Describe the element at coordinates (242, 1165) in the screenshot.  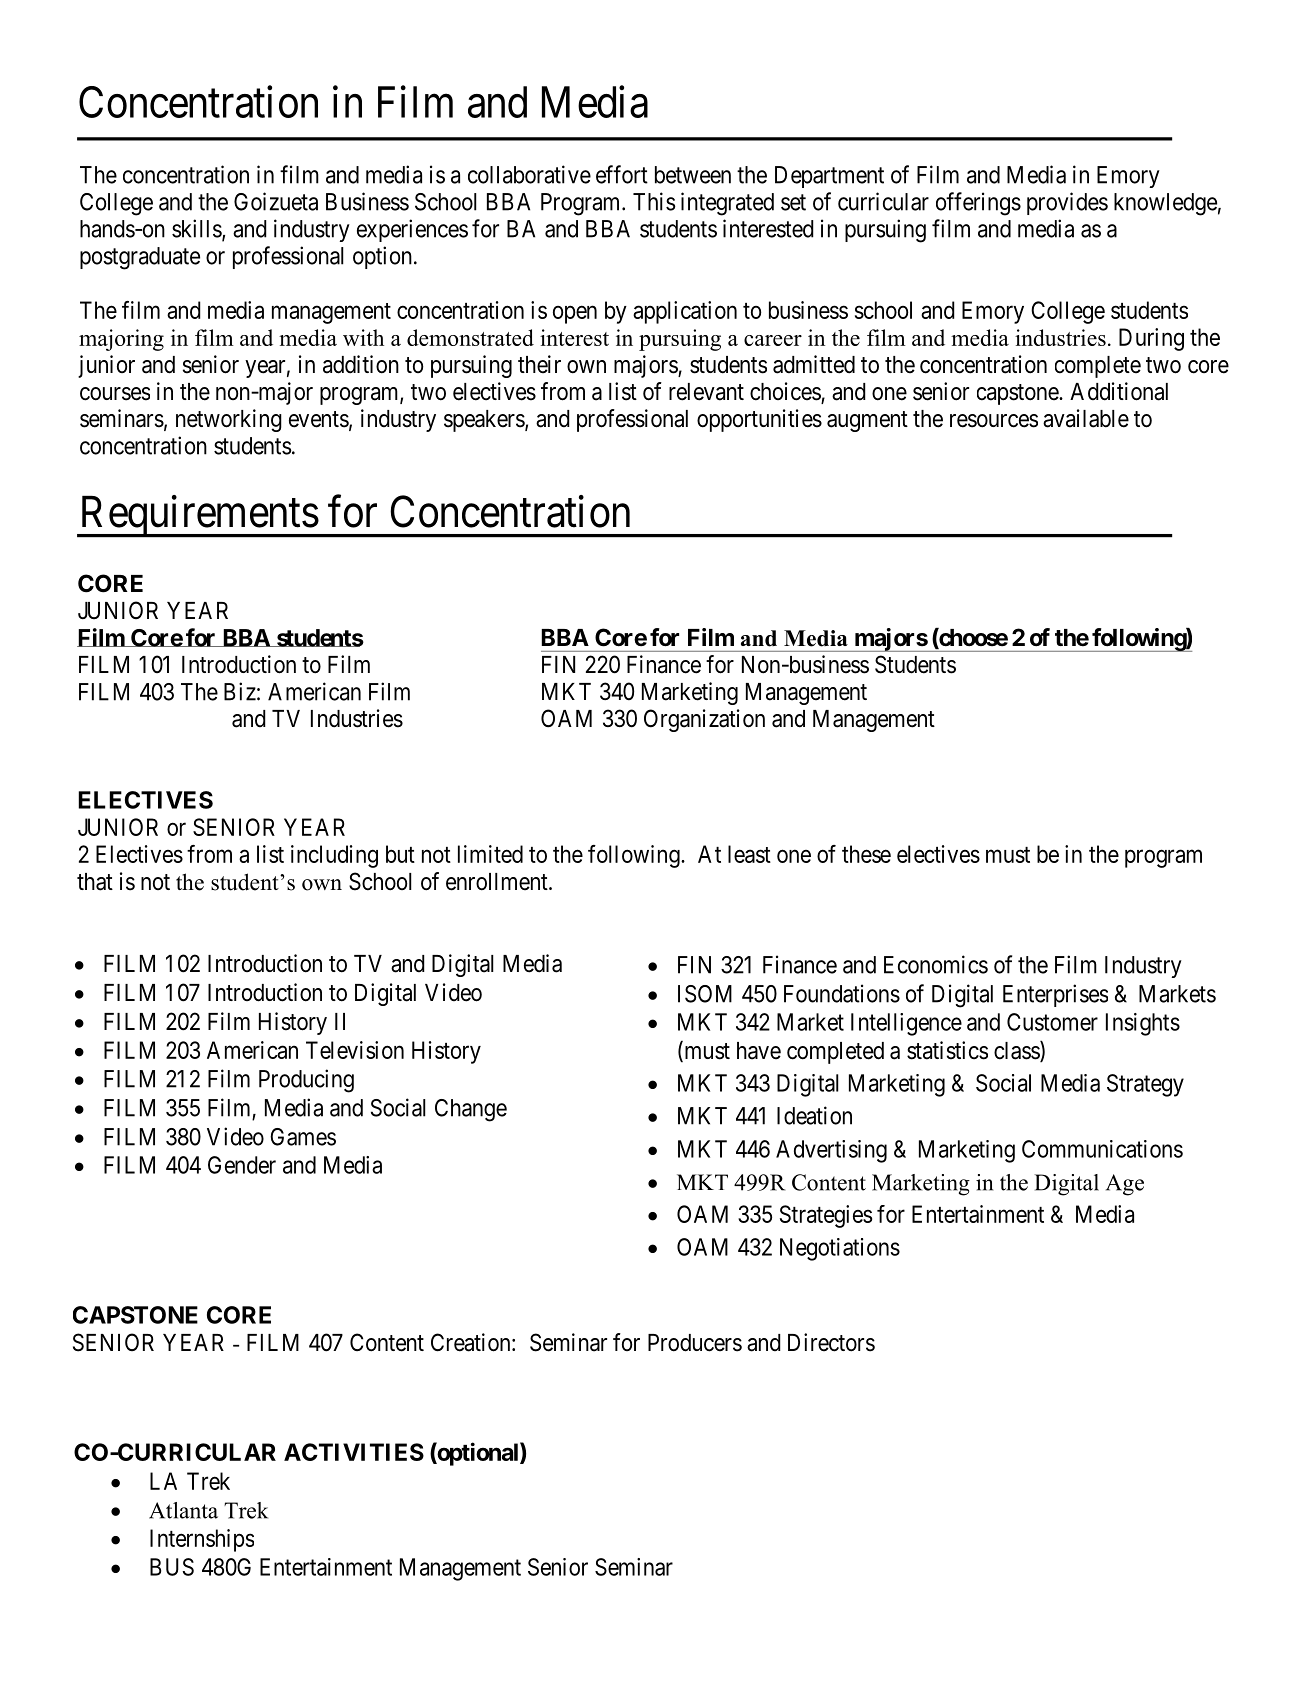
I see `Gender` at that location.
